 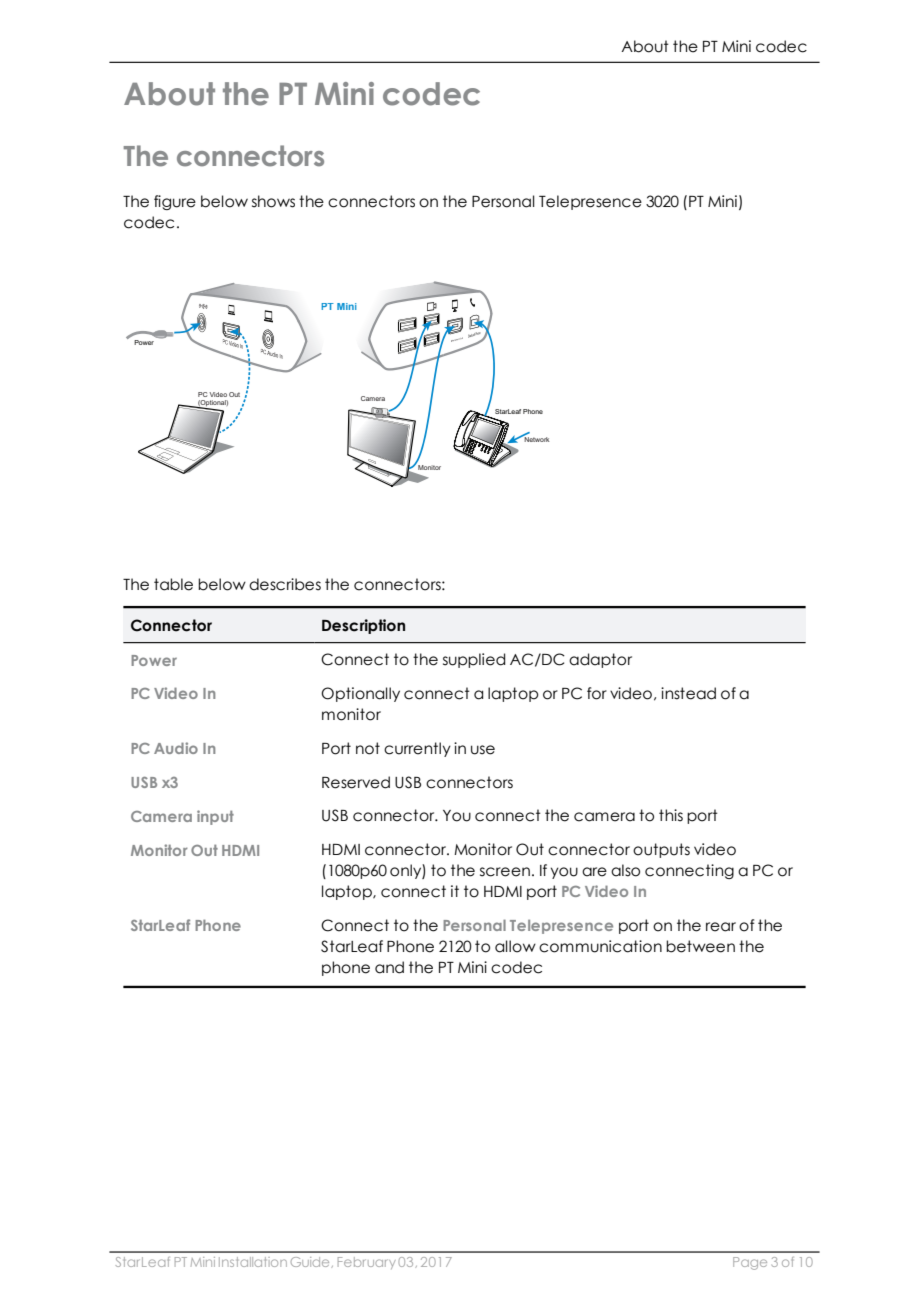 What do you see at coordinates (215, 817) in the screenshot?
I see `input` at bounding box center [215, 817].
